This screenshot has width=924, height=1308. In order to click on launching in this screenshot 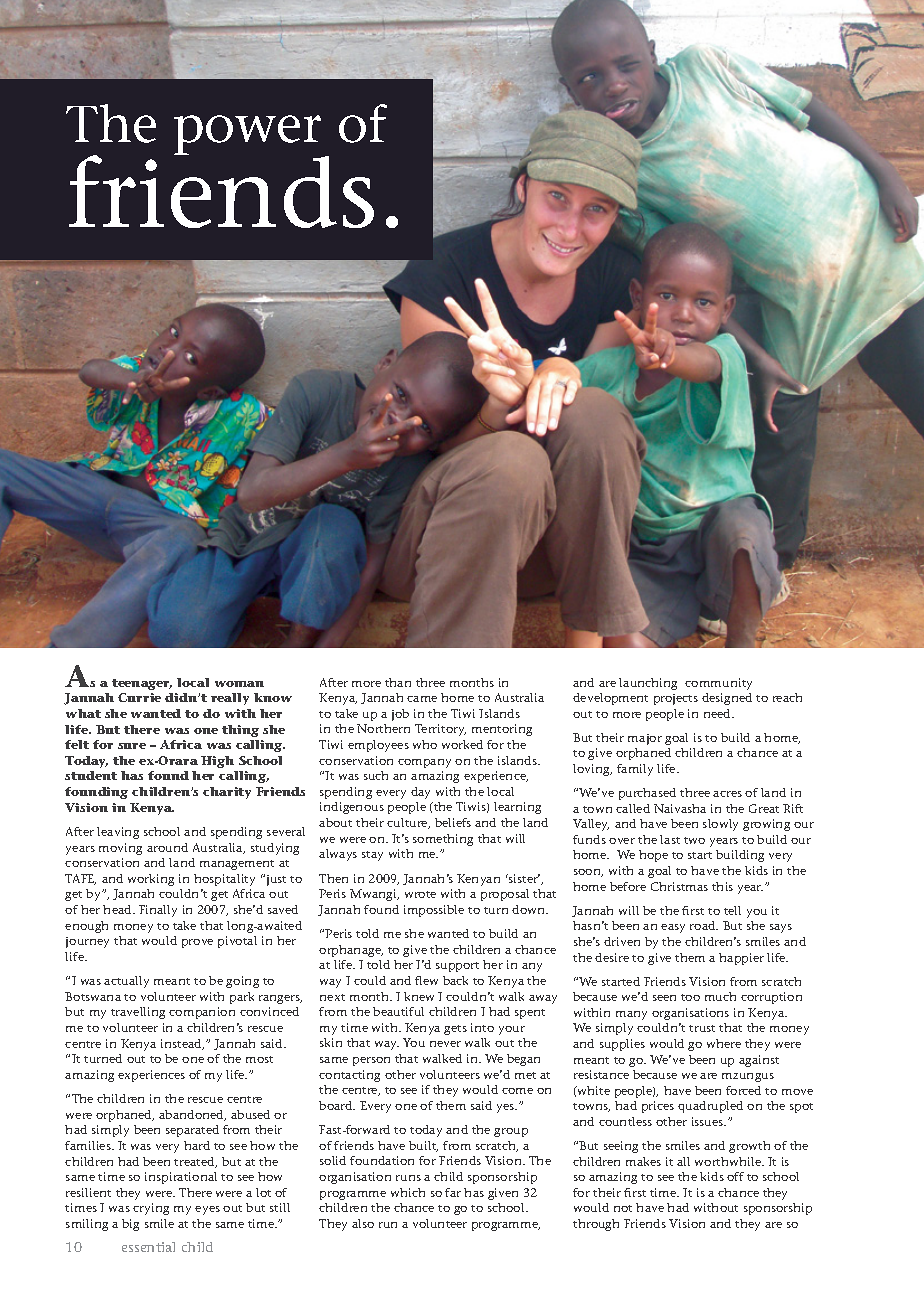, I will do `click(648, 684)`.
